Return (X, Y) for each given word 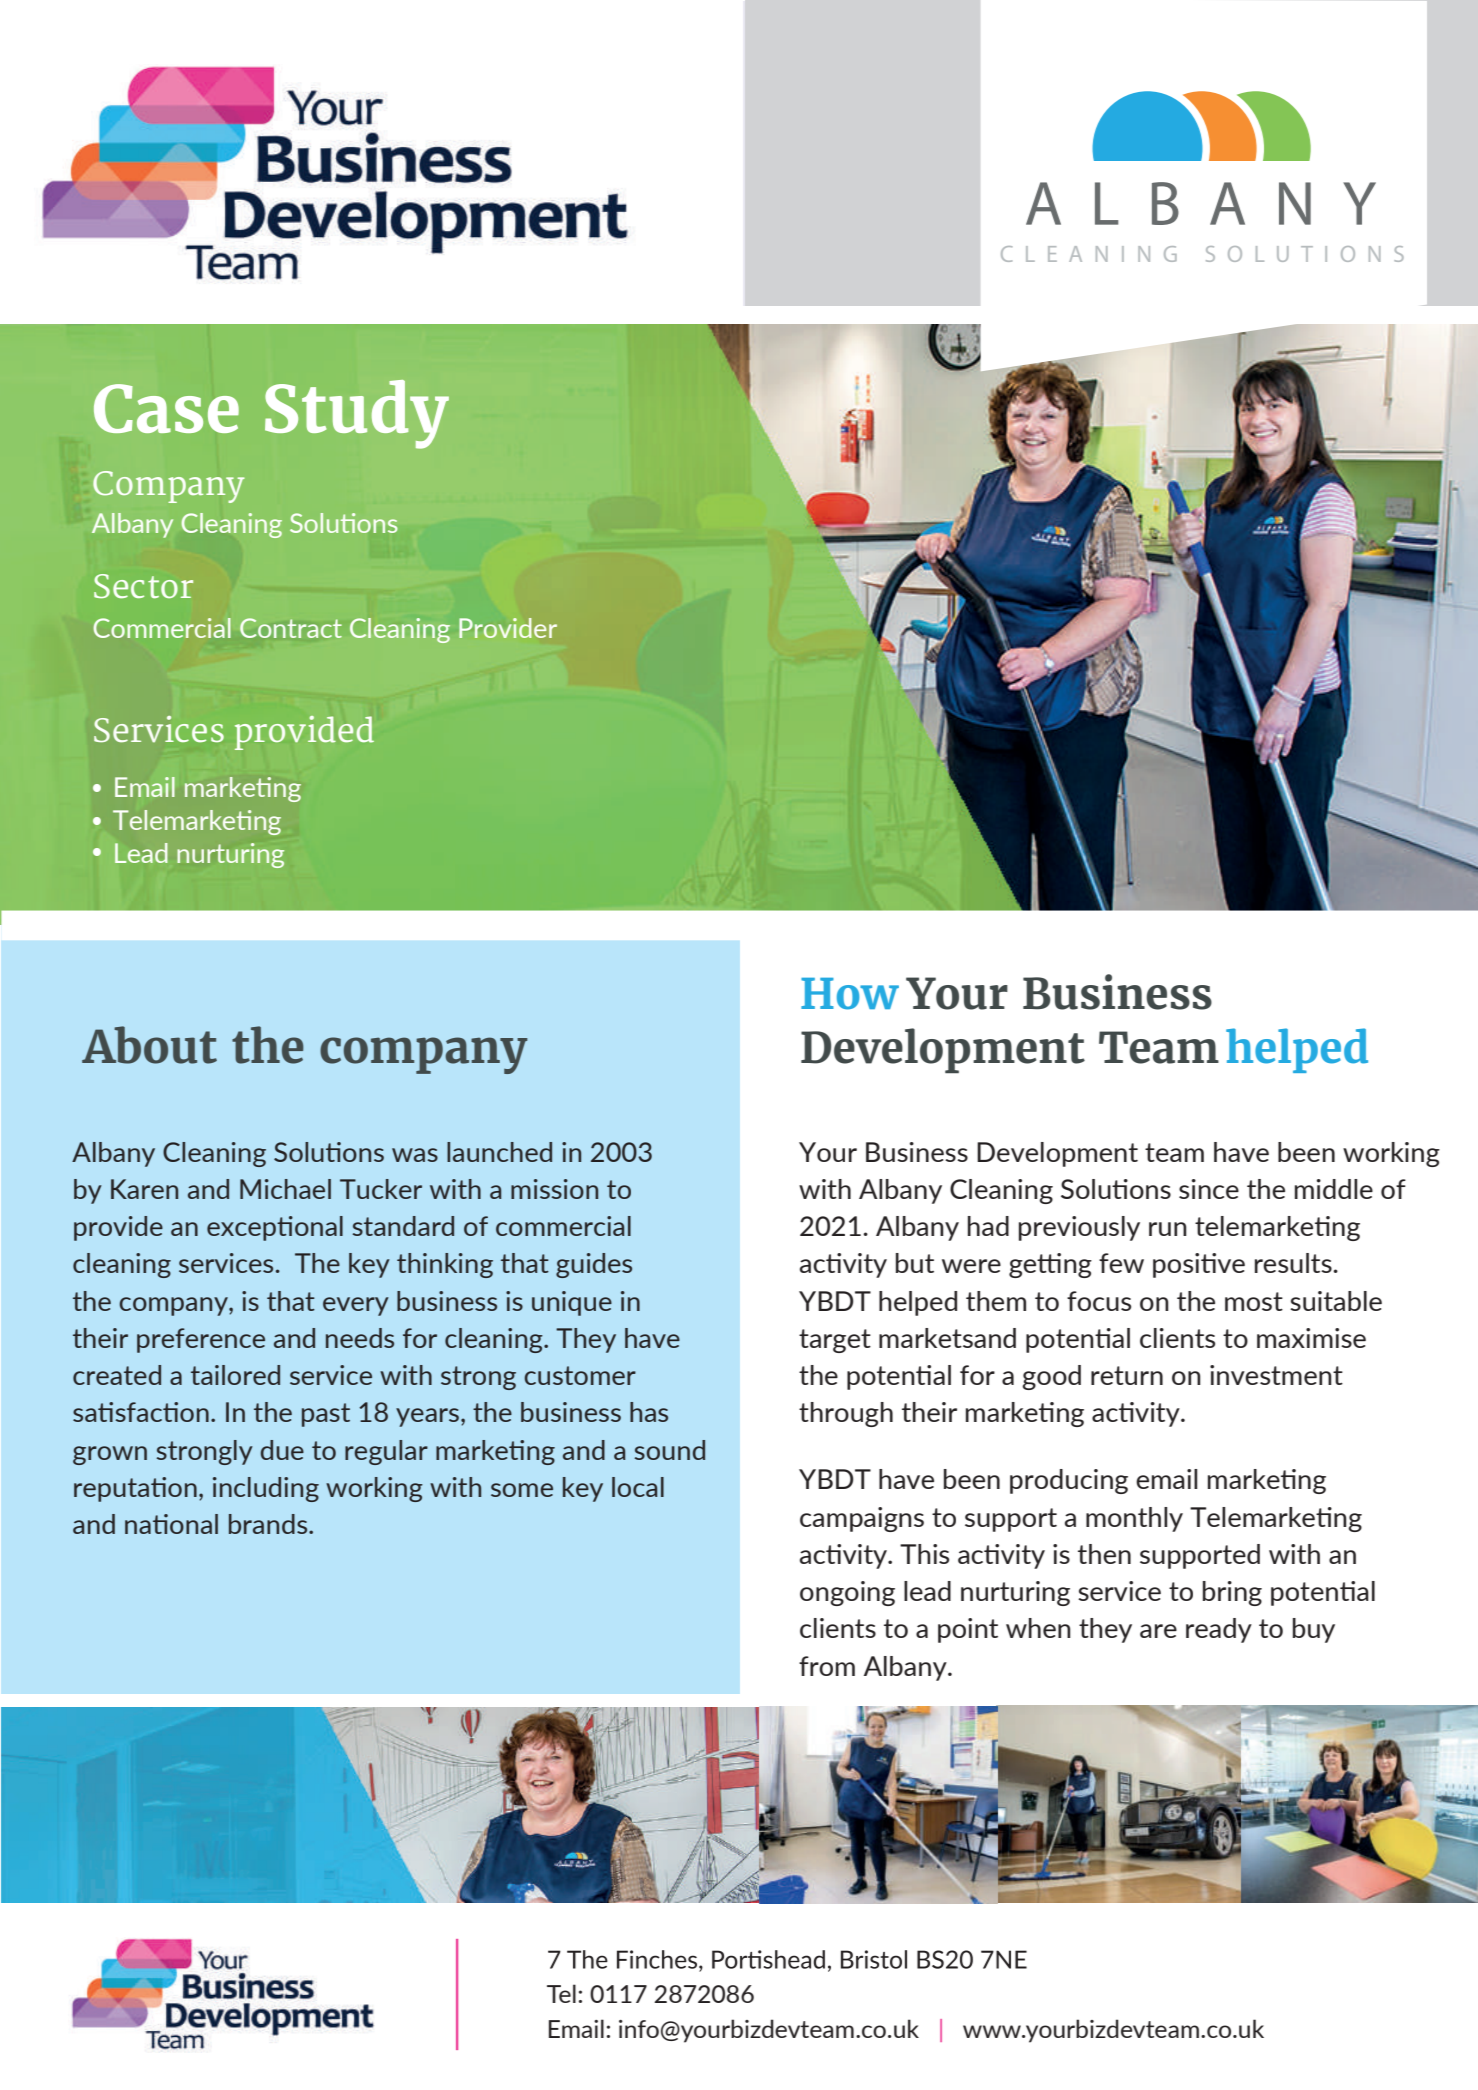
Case (166, 408)
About (149, 1045)
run (1168, 1229)
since (1209, 1189)
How (850, 994)
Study (357, 414)
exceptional (275, 1228)
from (827, 1666)
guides (594, 1265)
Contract (291, 628)
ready (1219, 1630)
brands (269, 1524)
